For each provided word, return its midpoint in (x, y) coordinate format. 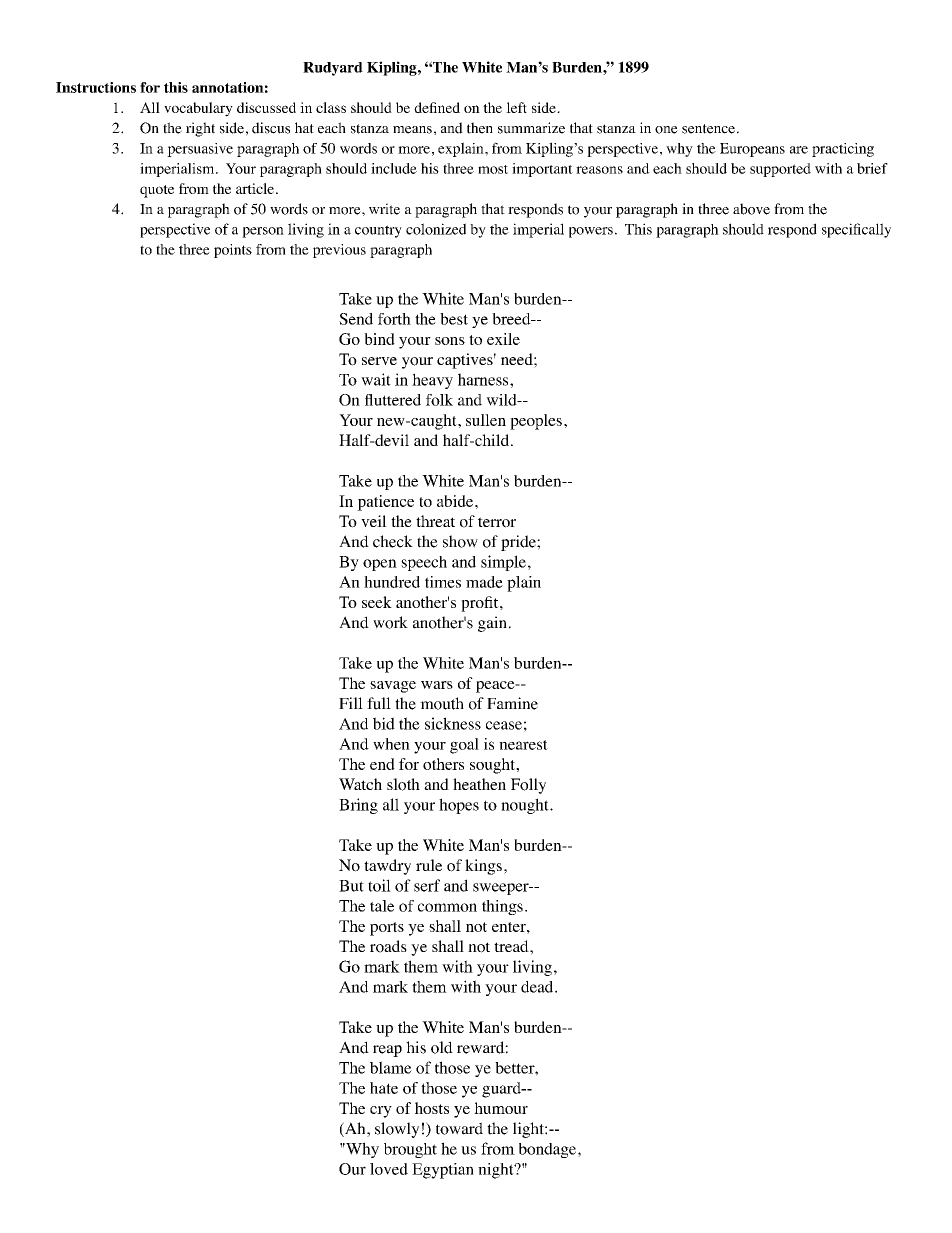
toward (459, 1128)
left (516, 107)
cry (381, 1112)
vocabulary (198, 109)
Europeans (752, 150)
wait (376, 379)
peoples (536, 422)
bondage (549, 1150)
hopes (459, 806)
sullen (486, 420)
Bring (358, 806)
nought (526, 806)
